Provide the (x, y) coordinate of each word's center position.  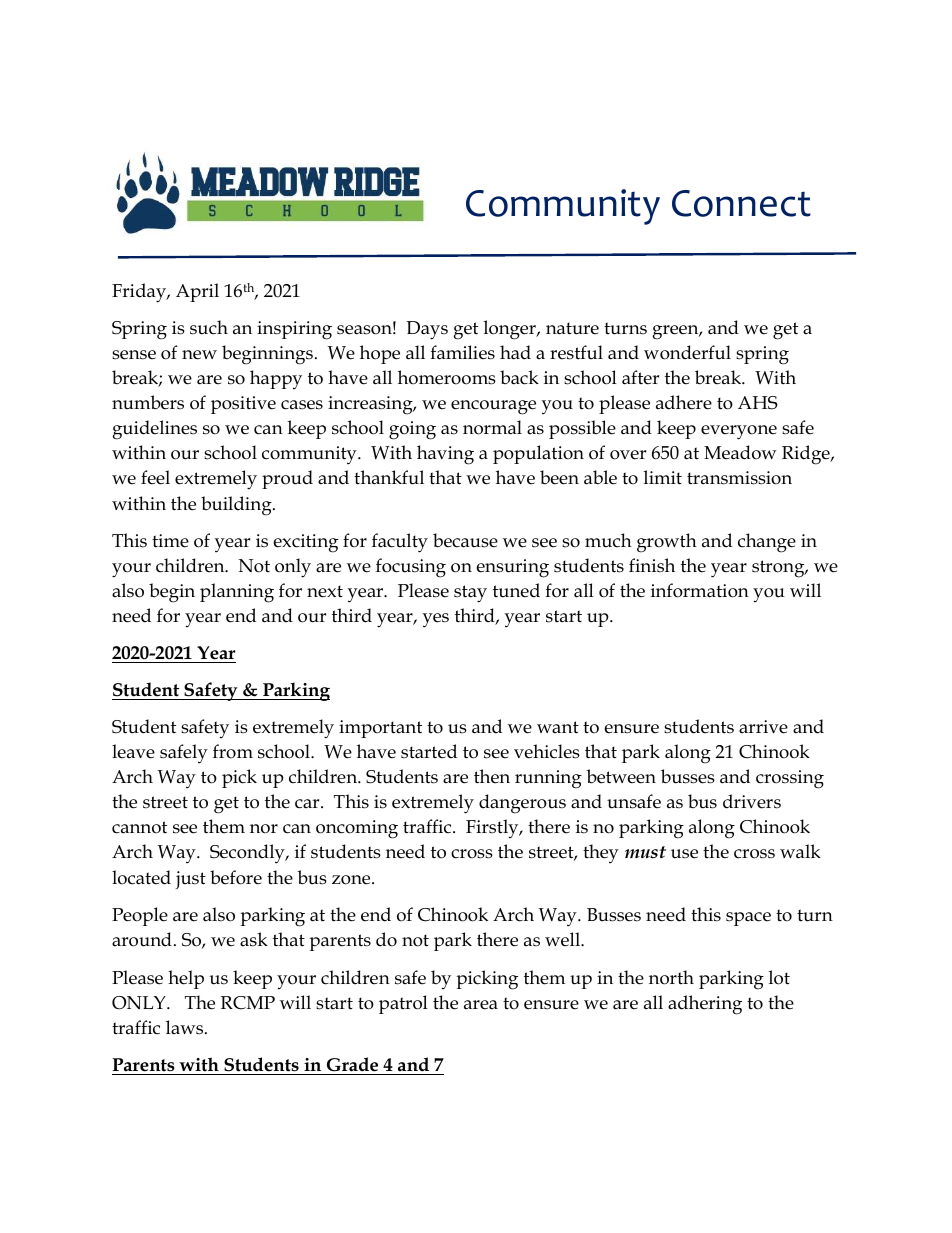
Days (427, 330)
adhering (705, 1005)
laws (186, 1027)
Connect (741, 203)
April (197, 292)
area (481, 1005)
